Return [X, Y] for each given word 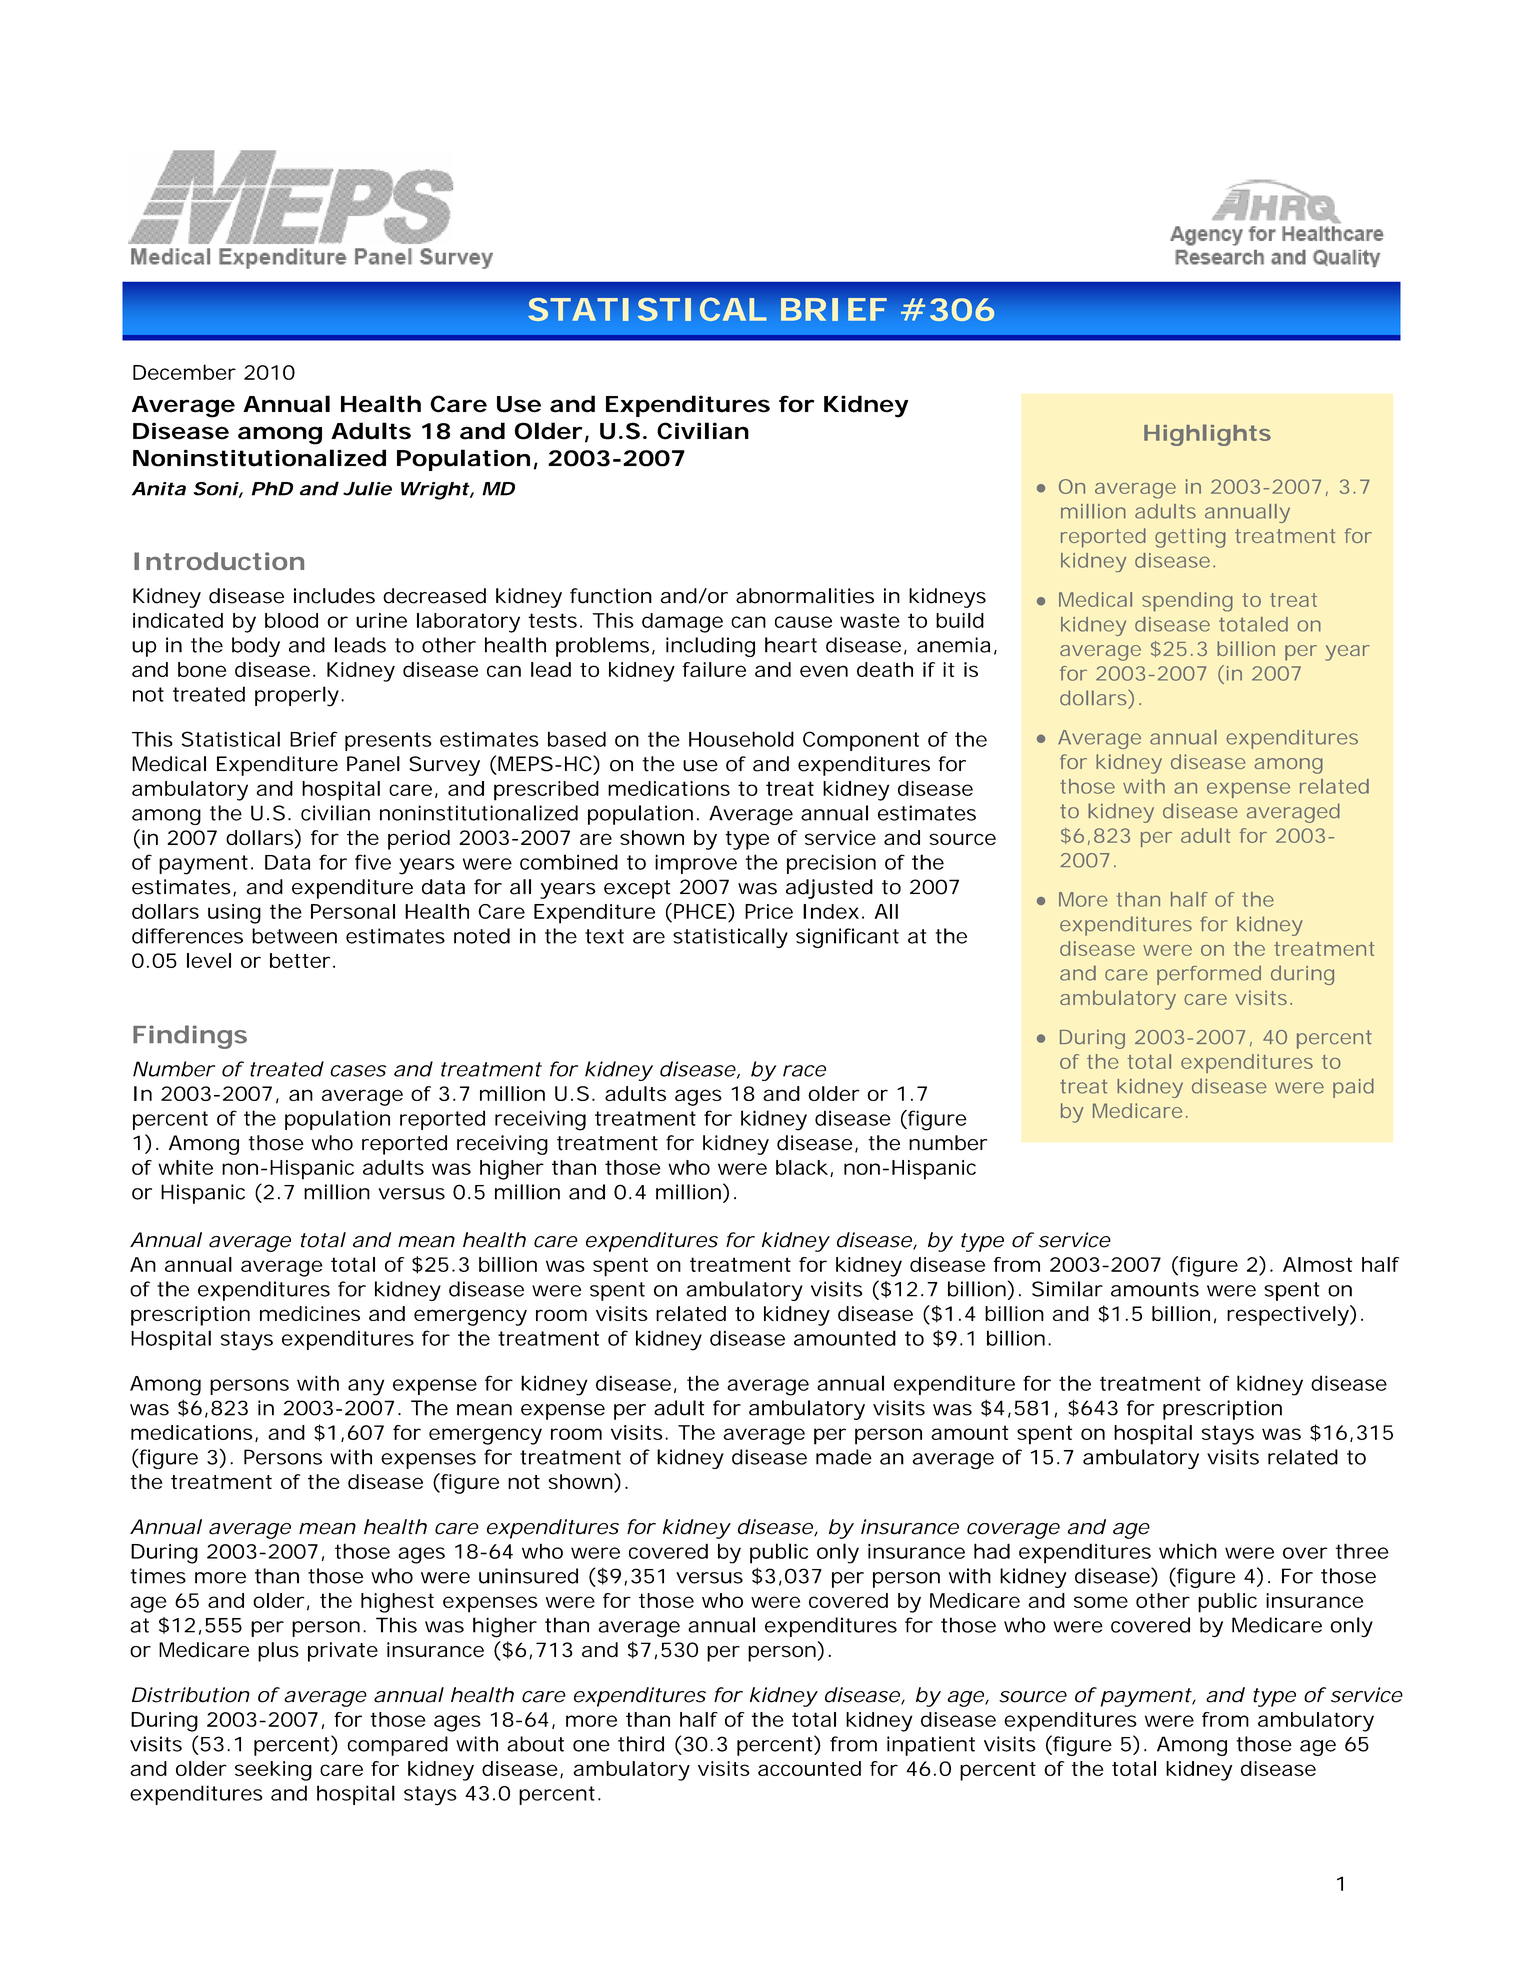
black [802, 1167]
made [844, 1457]
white [185, 1167]
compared [397, 1746]
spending [1187, 602]
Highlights [1207, 435]
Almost [1318, 1264]
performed [1209, 975]
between [294, 936]
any [366, 1387]
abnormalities [805, 596]
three [1362, 1551]
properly [297, 696]
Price [769, 911]
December [184, 372]
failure [714, 669]
